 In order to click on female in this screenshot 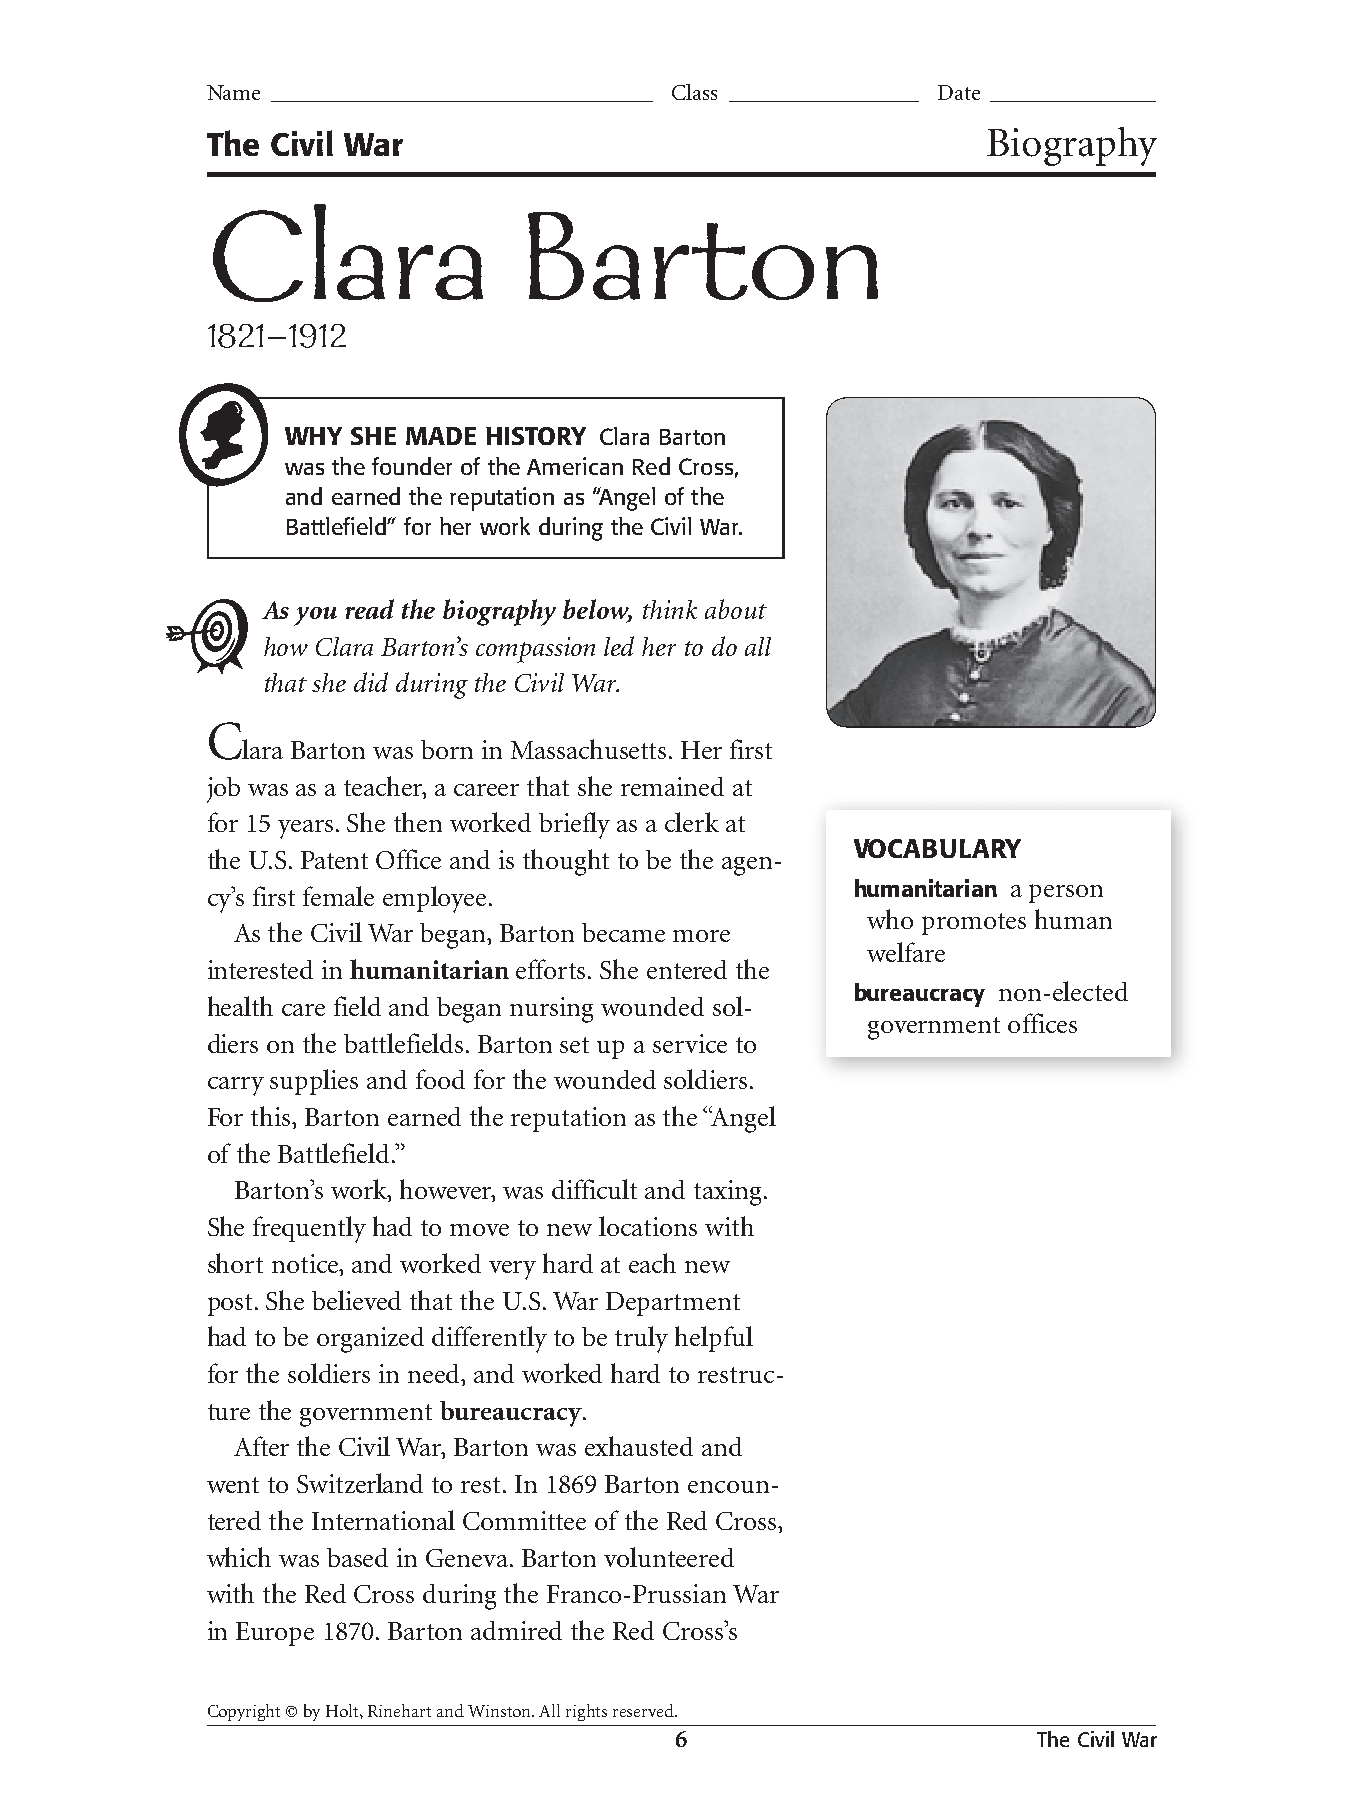, I will do `click(338, 896)`.
